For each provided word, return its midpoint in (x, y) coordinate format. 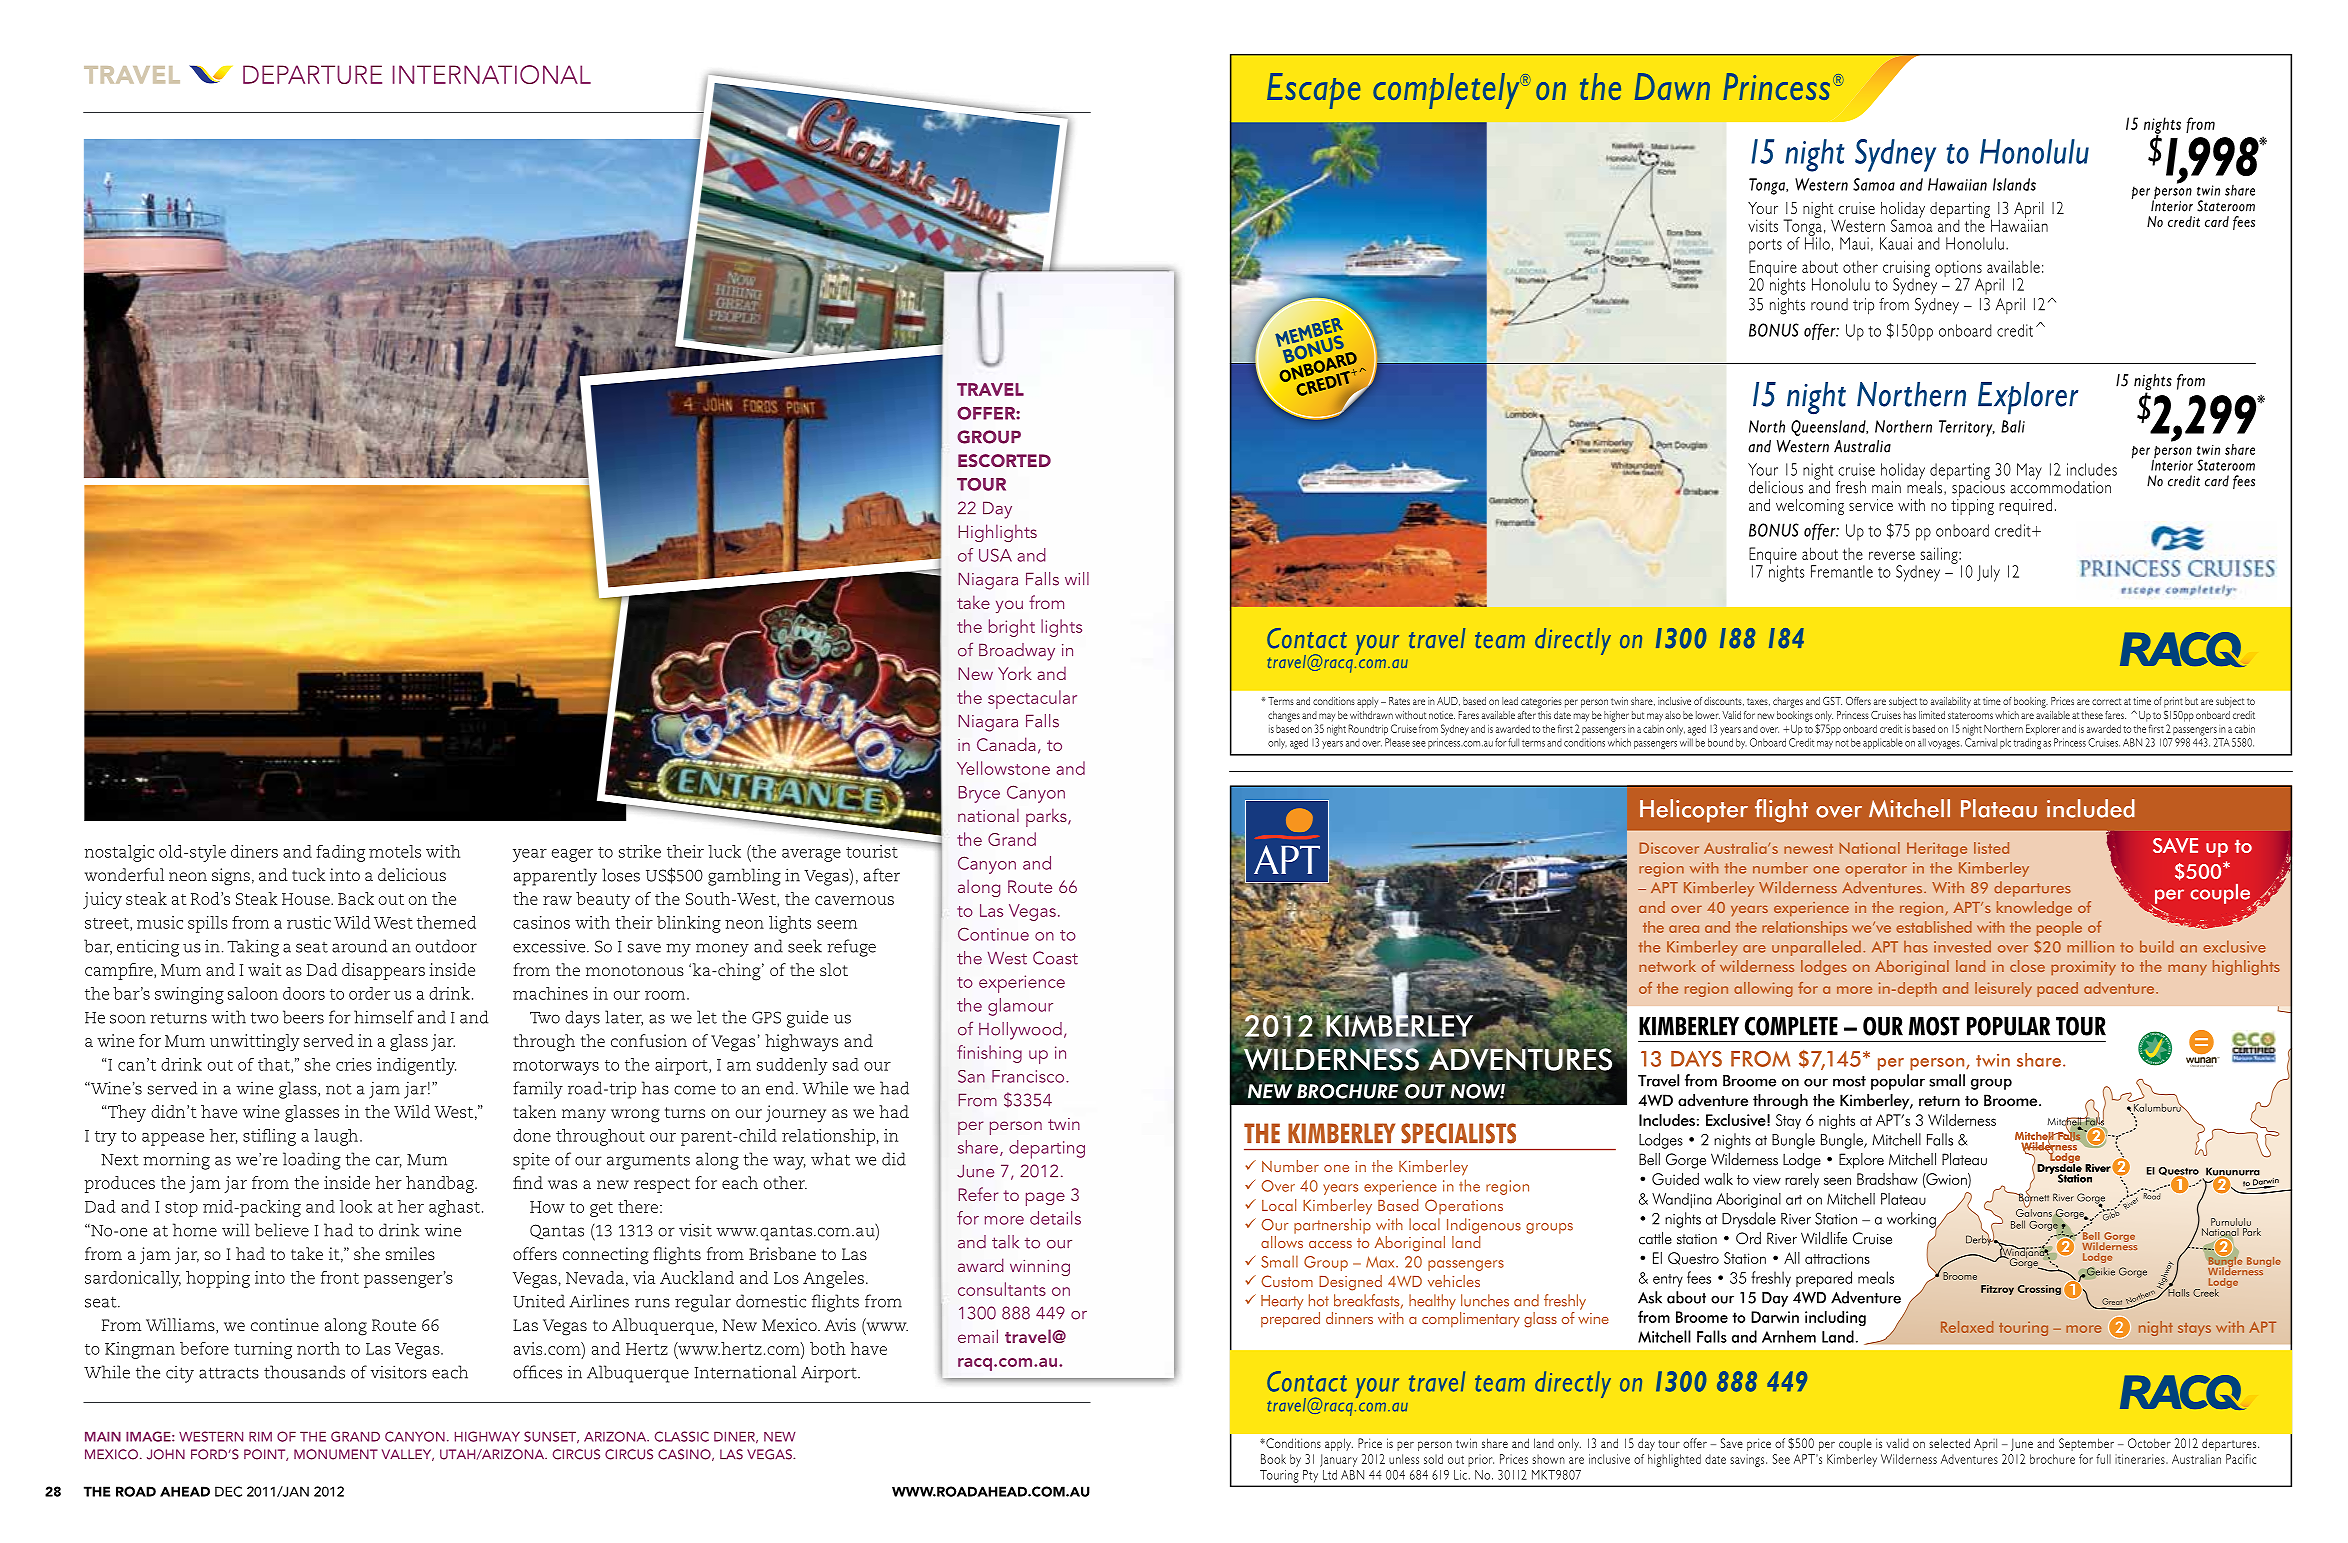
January (1338, 1460)
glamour (1020, 1007)
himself (384, 1017)
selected (1949, 1443)
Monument (336, 1454)
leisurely (2003, 989)
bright (1012, 628)
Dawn (1672, 86)
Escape (1313, 91)
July (1988, 573)
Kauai (1896, 243)
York (1015, 673)
